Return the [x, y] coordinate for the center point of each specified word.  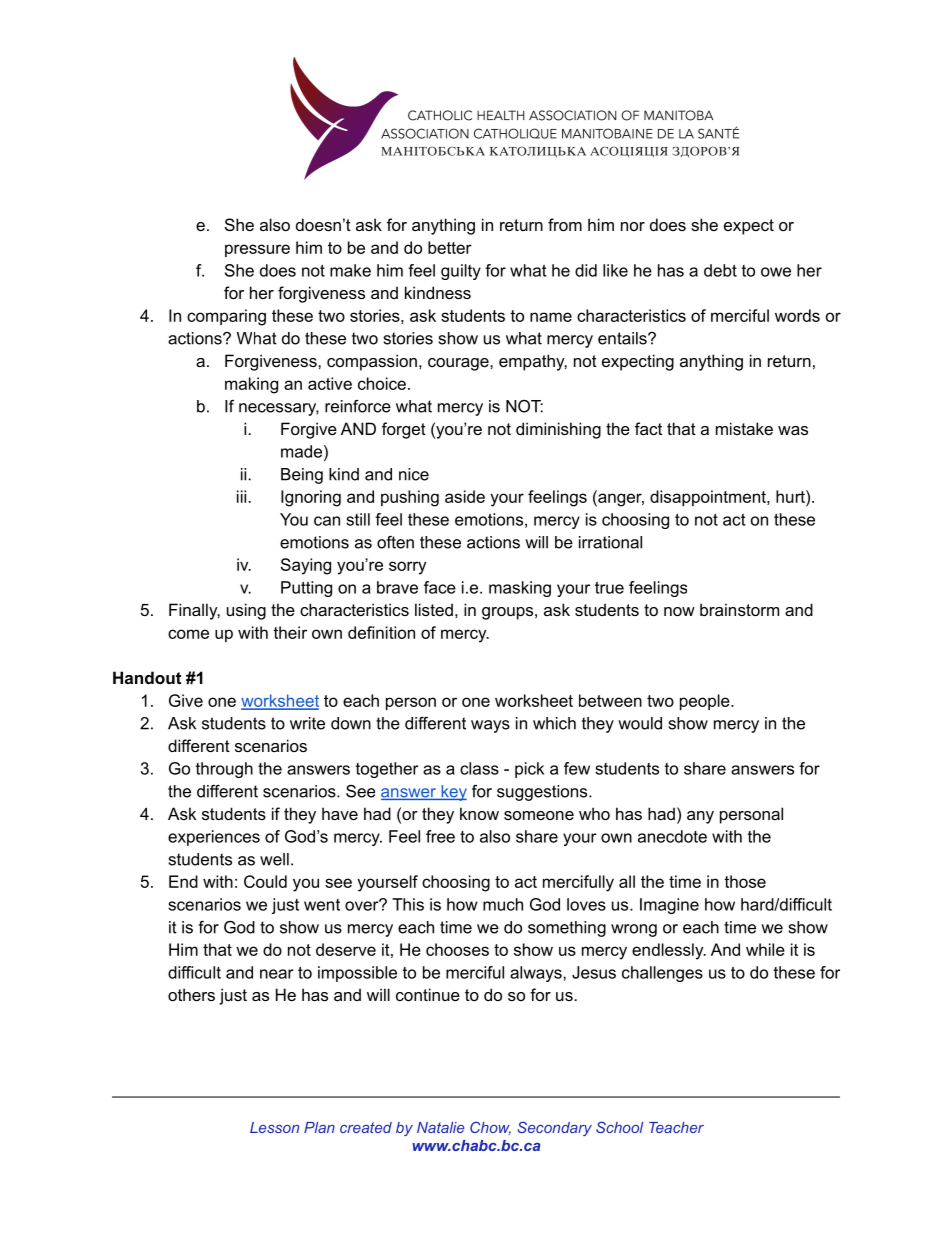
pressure [257, 250]
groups [507, 613]
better [450, 247]
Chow [490, 1128]
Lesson [274, 1127]
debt [720, 270]
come [188, 634]
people [706, 702]
